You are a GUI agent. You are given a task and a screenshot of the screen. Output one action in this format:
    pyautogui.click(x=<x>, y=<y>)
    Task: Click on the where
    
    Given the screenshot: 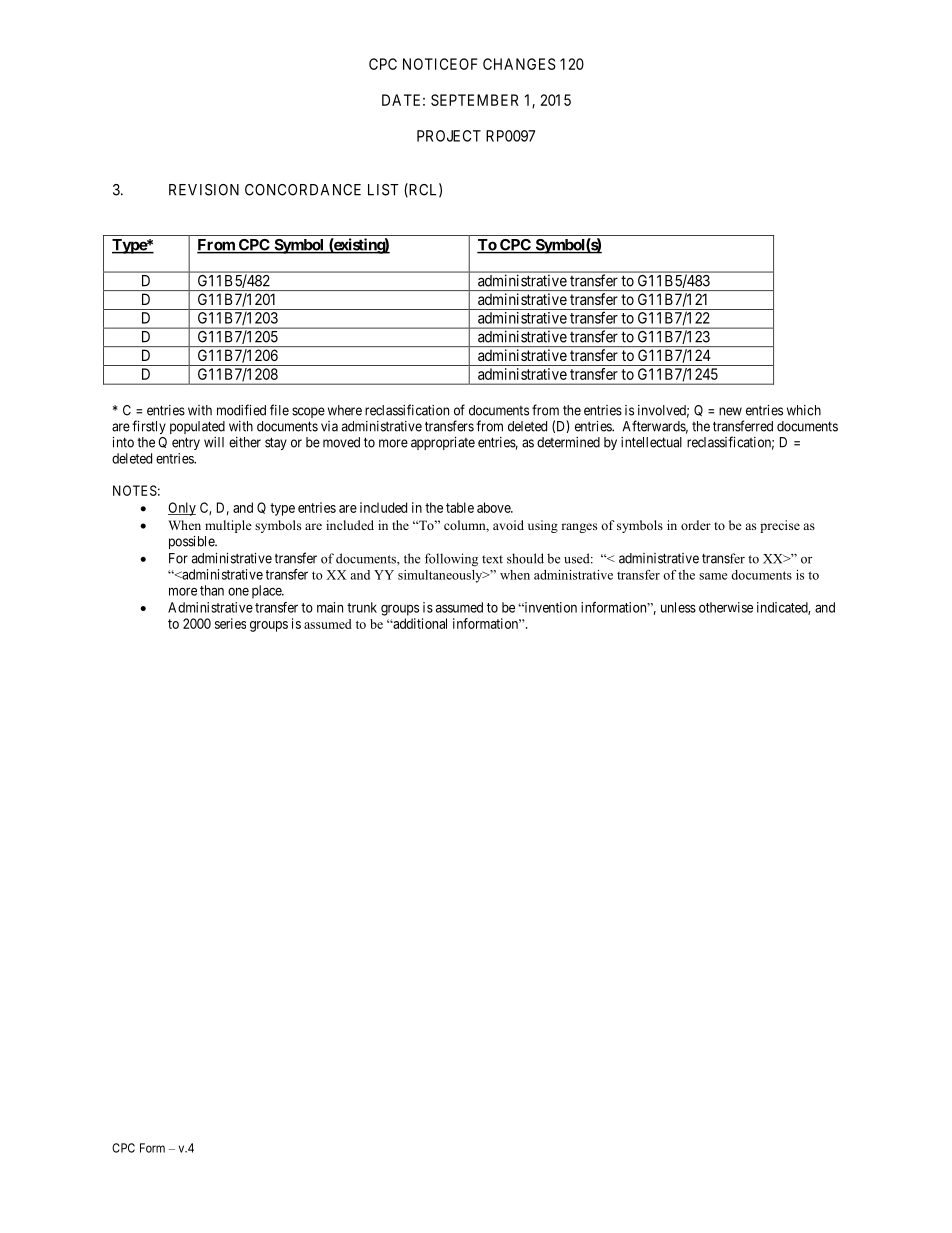 What is the action you would take?
    pyautogui.click(x=345, y=410)
